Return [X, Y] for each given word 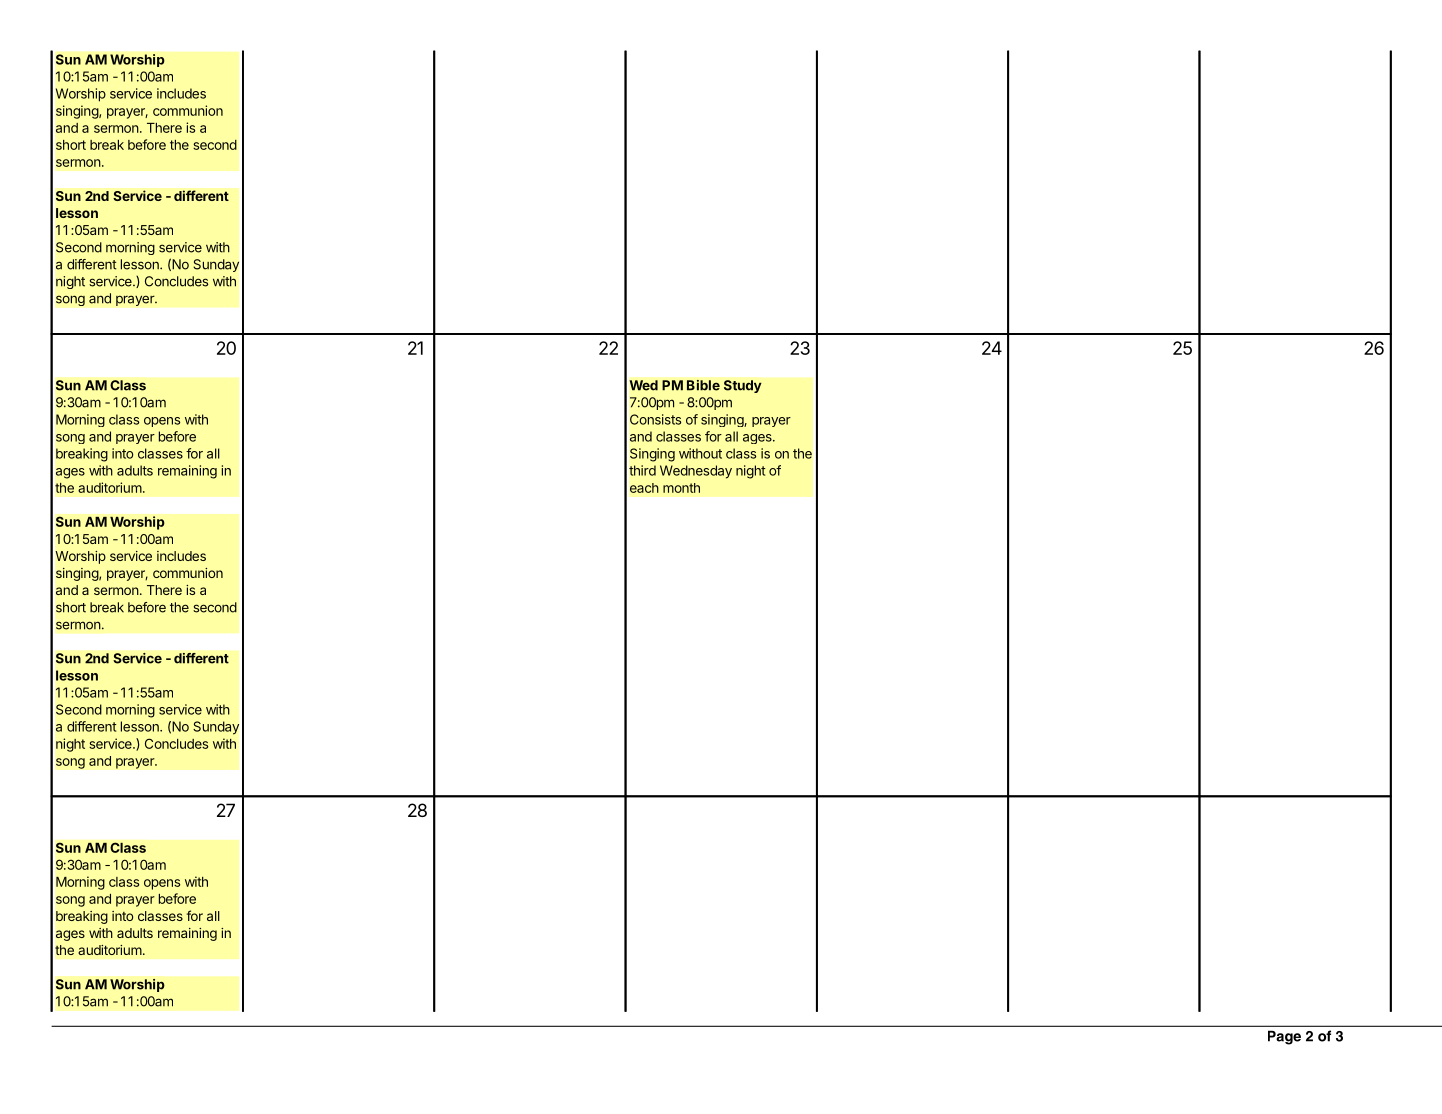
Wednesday [696, 472]
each [644, 488]
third [642, 470]
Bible [703, 385]
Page [1284, 1037]
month [681, 488]
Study [743, 386]
